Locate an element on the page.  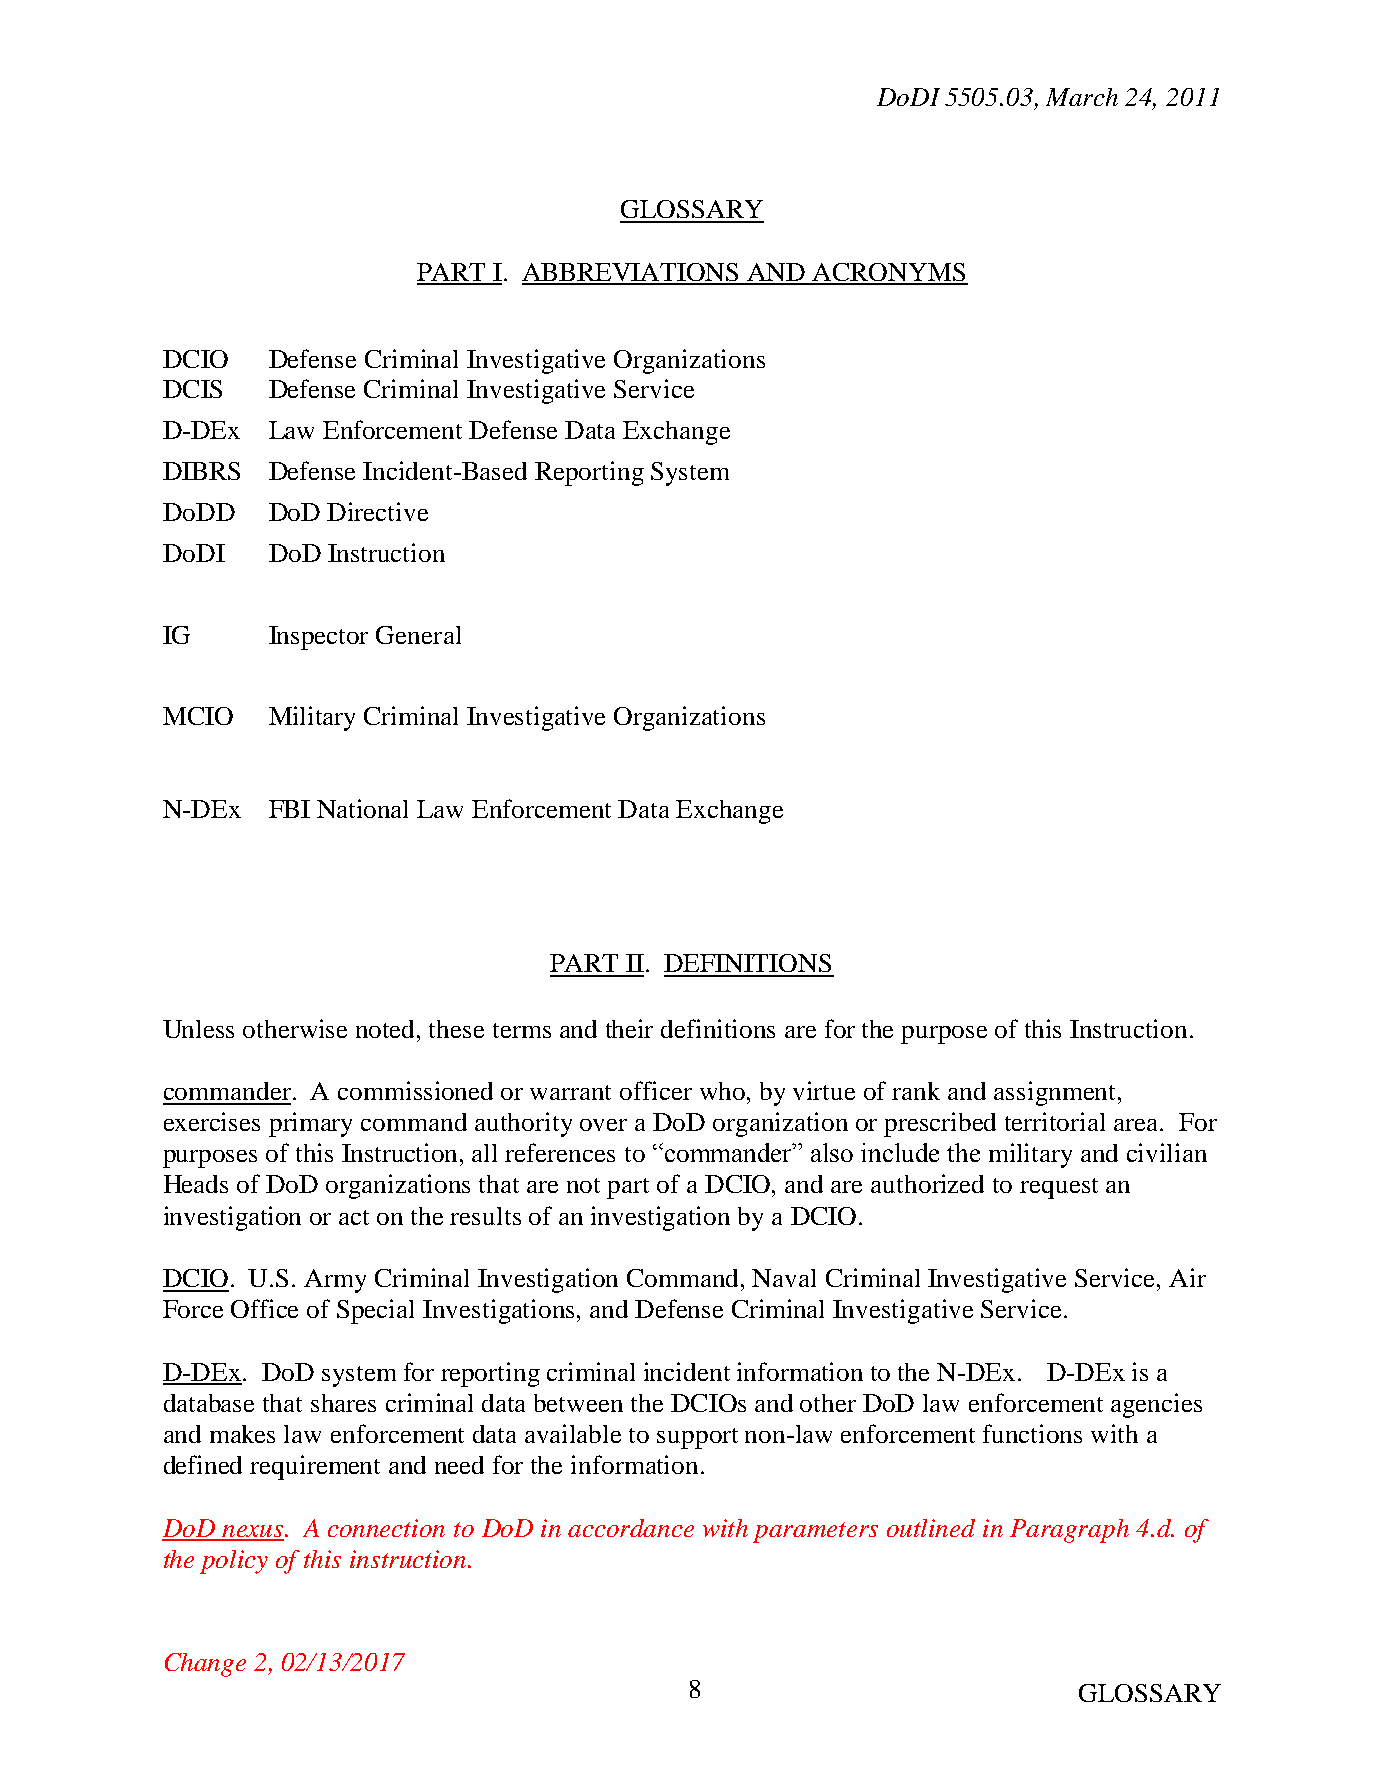
primary is located at coordinates (310, 1124).
